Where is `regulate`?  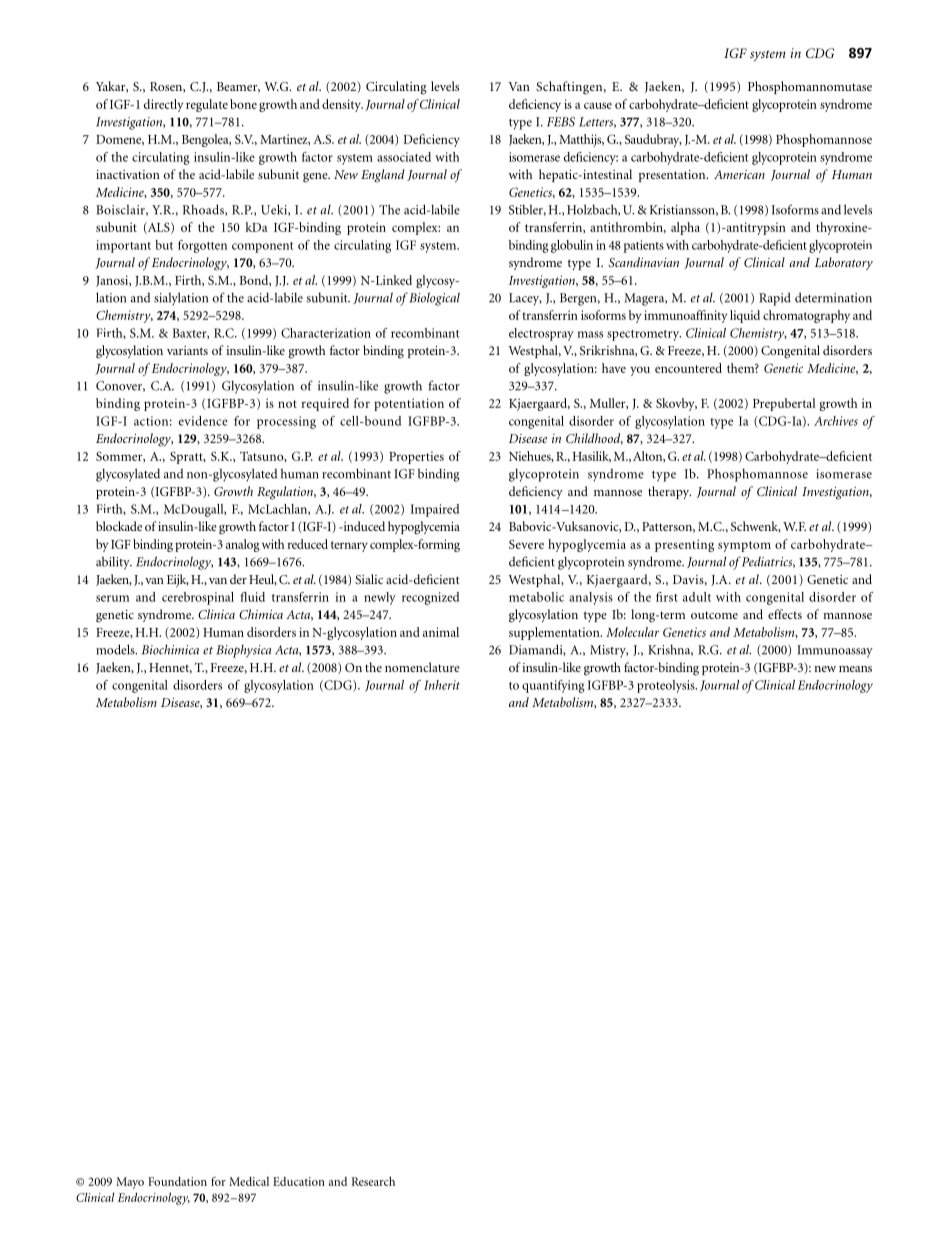
regulate is located at coordinates (207, 105).
